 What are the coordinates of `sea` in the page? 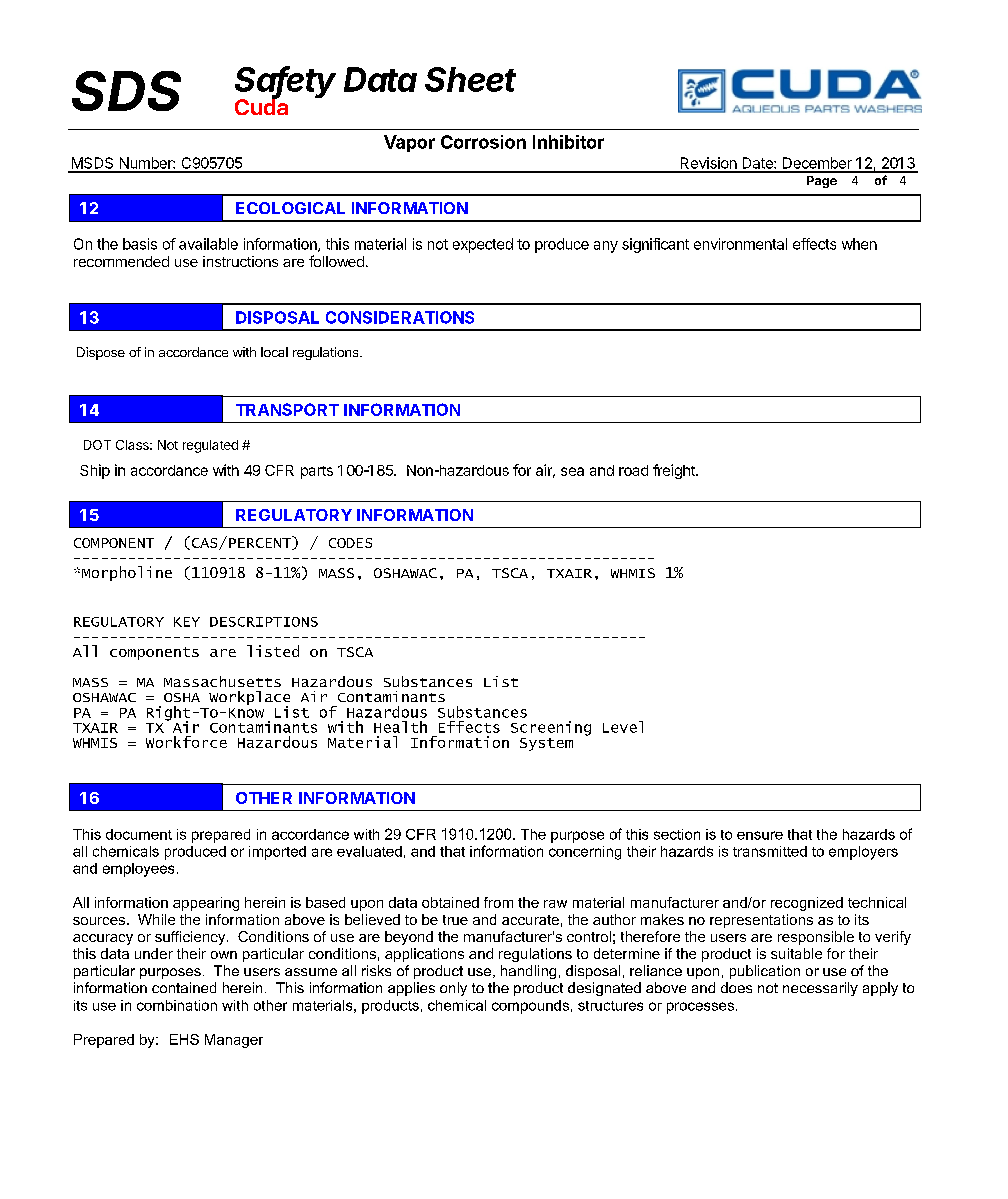 It's located at (572, 471).
